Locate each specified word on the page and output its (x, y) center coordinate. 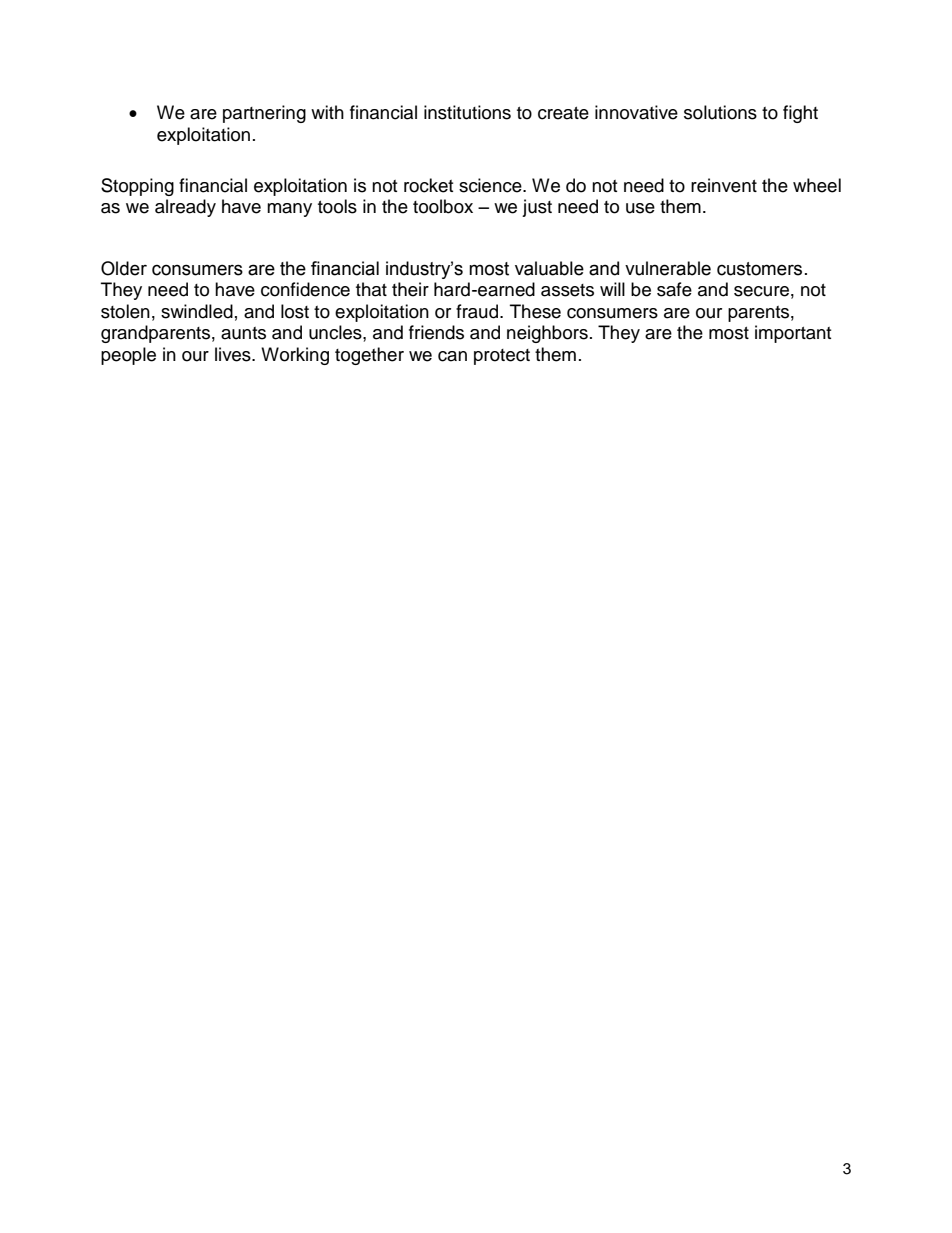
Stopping (137, 187)
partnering (264, 114)
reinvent (724, 185)
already (185, 208)
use (640, 208)
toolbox (443, 206)
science (491, 185)
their (410, 289)
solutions (720, 112)
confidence (305, 289)
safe (674, 289)
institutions (467, 112)
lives (234, 354)
